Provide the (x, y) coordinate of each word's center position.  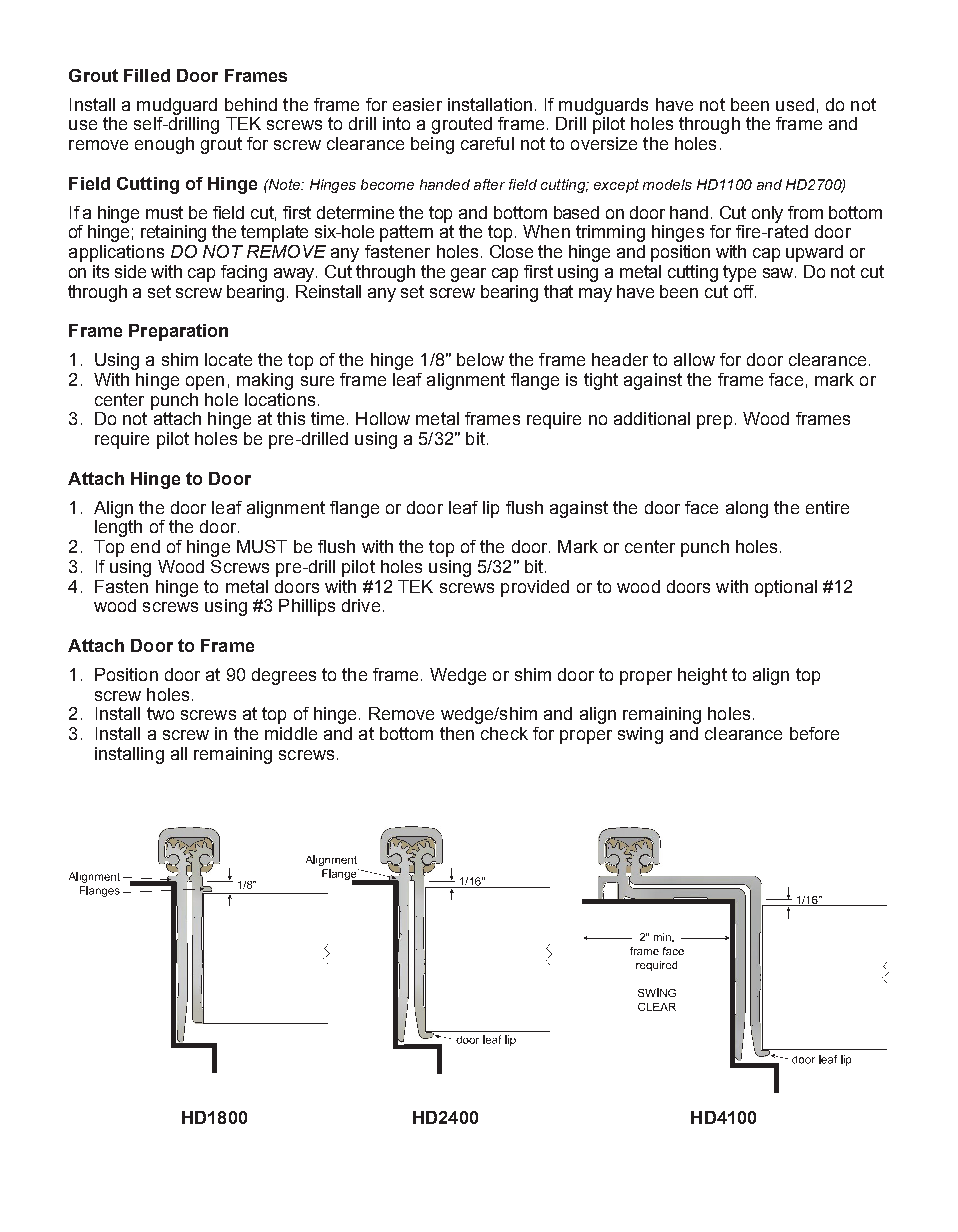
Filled (147, 75)
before (814, 733)
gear (468, 275)
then (457, 733)
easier (417, 104)
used (795, 104)
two (160, 713)
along (747, 509)
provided (535, 588)
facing (244, 273)
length (118, 528)
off (745, 291)
